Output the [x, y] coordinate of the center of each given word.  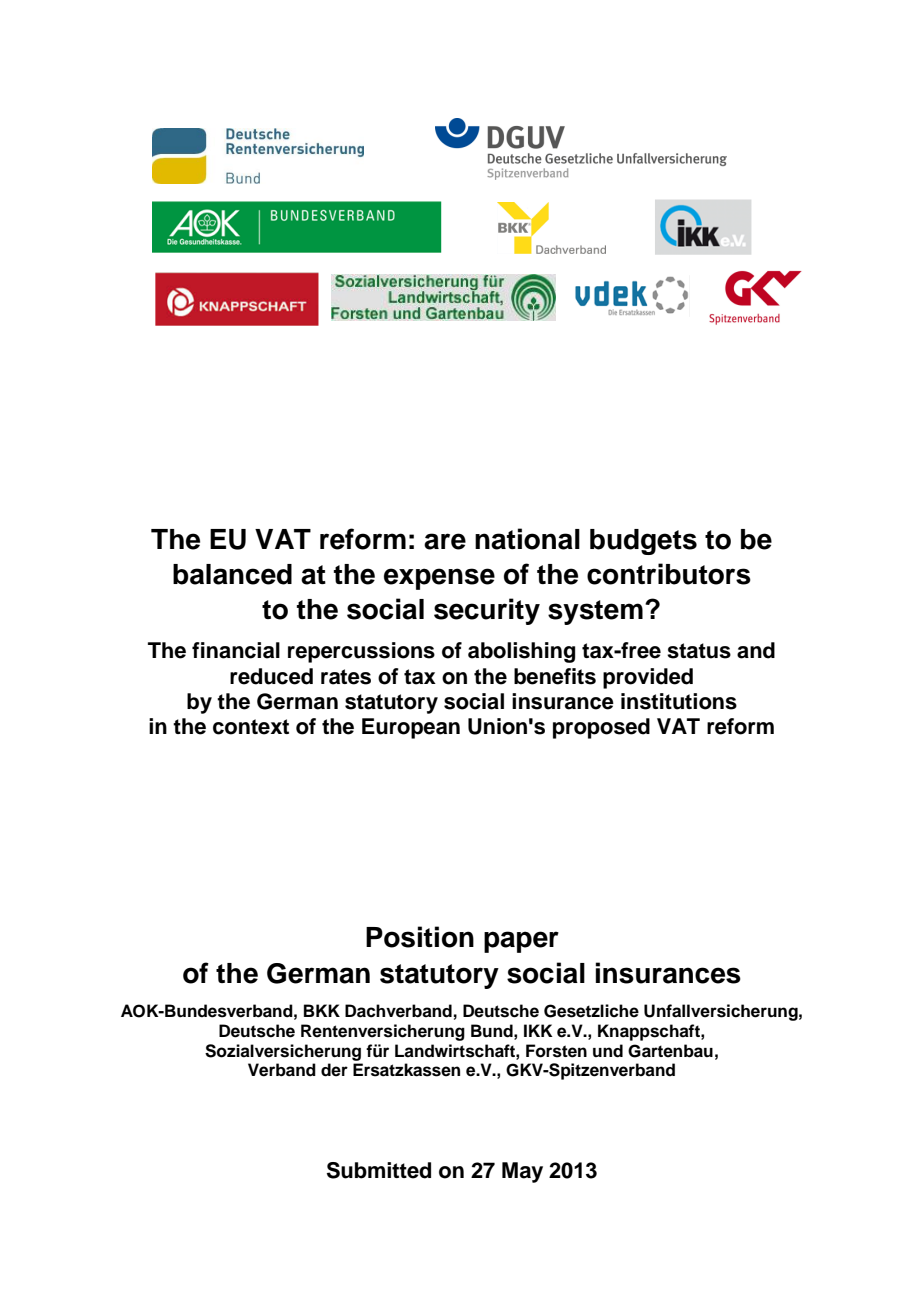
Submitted [379, 1170]
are [445, 541]
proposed [601, 728]
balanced [232, 574]
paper [521, 942]
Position [420, 937]
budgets [643, 542]
